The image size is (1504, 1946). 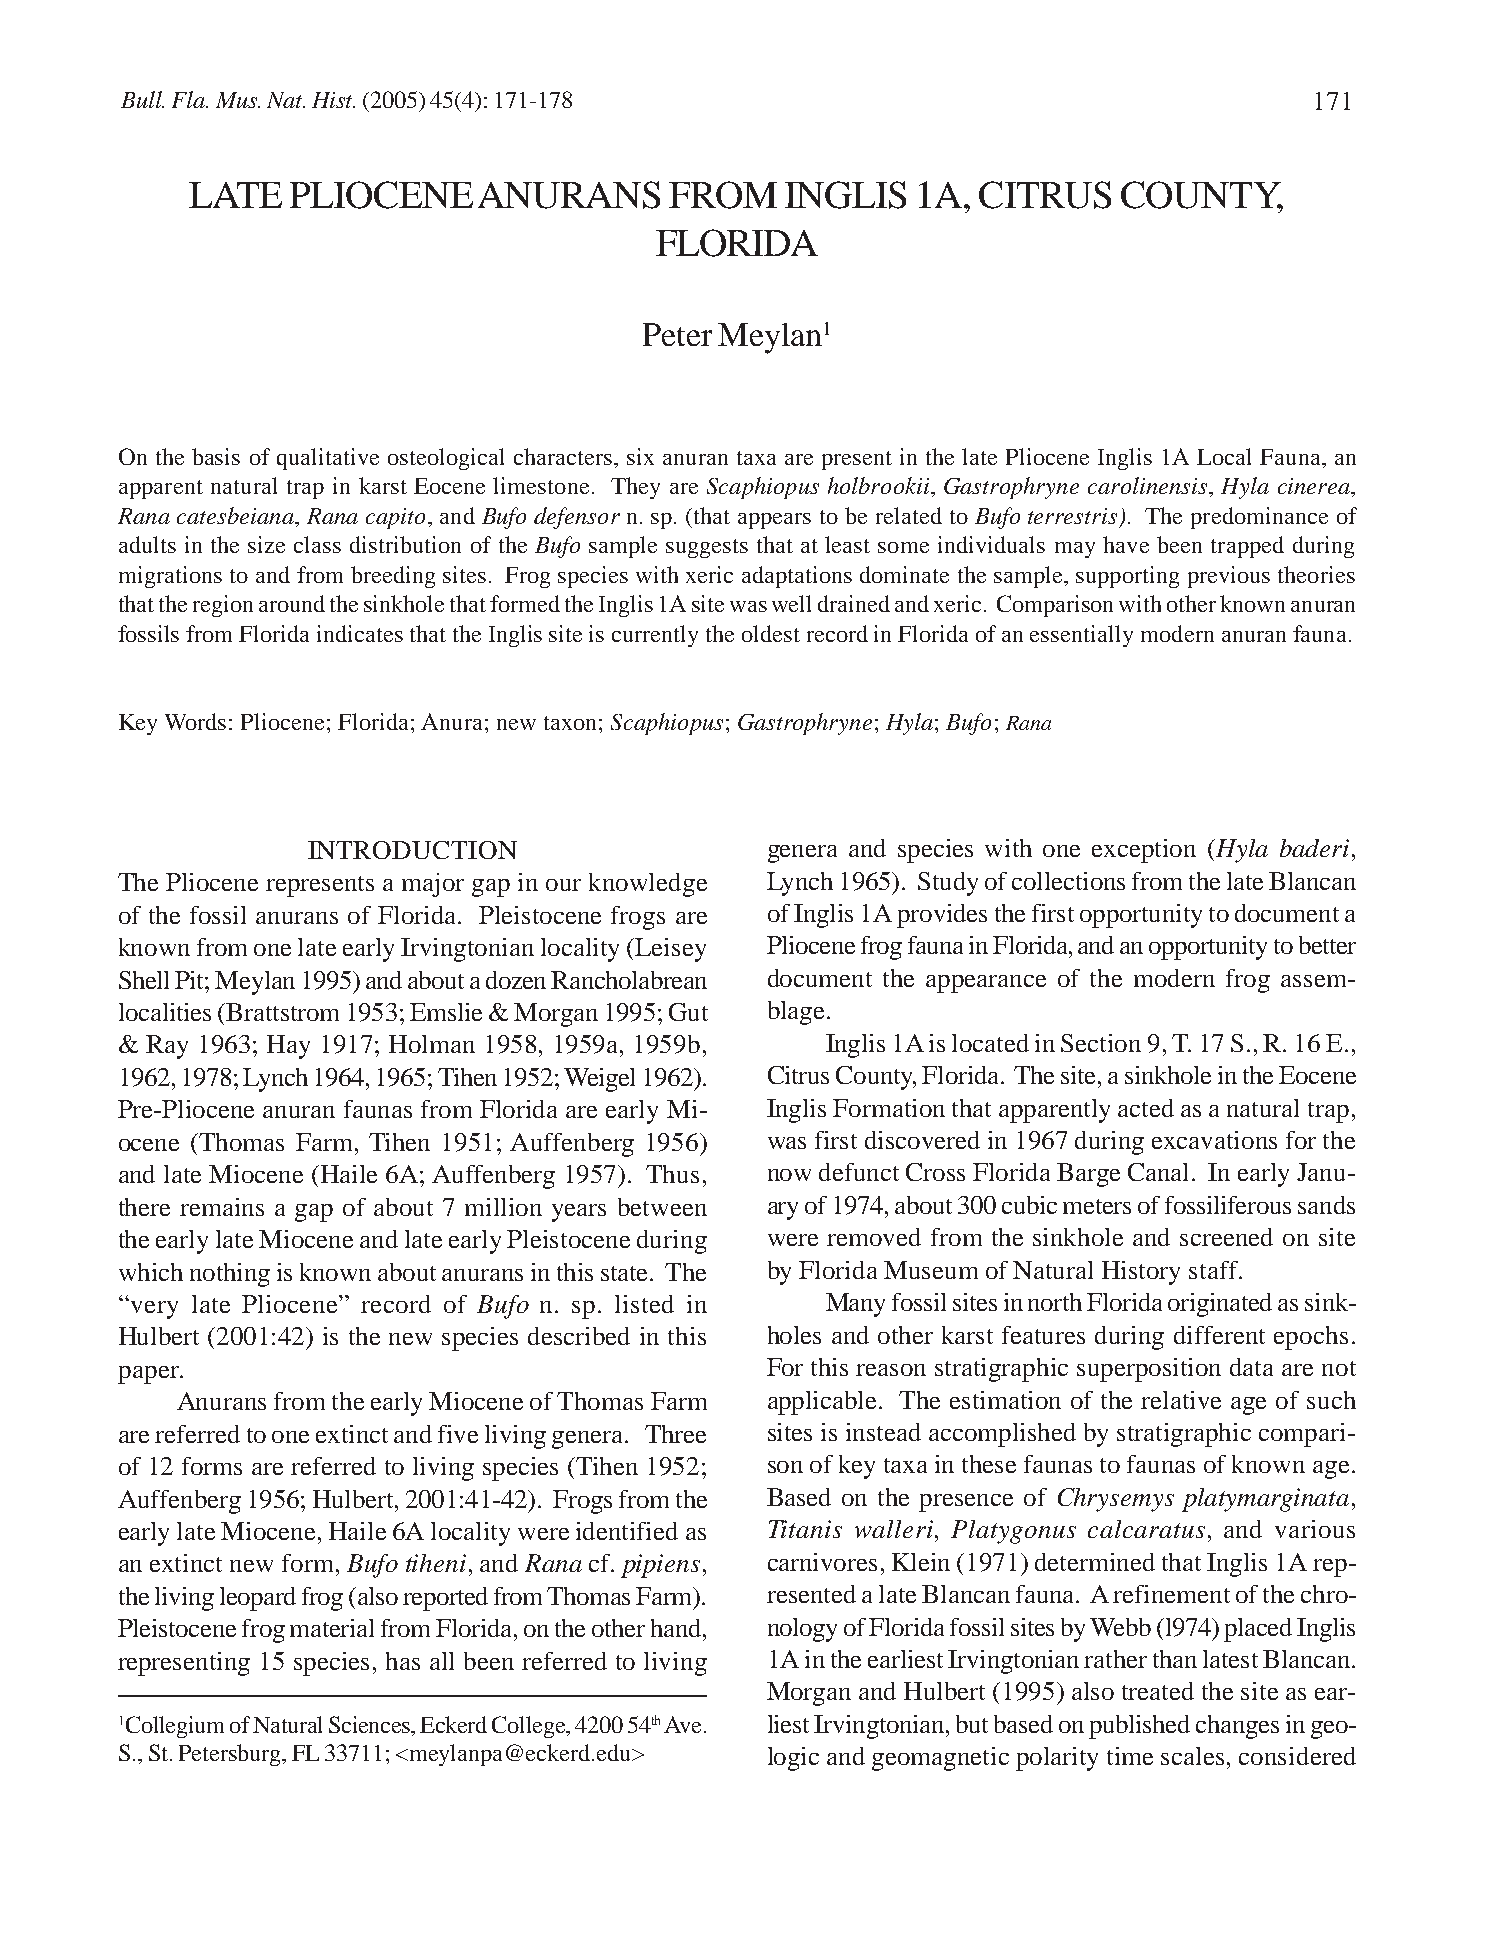 I want to click on Thus, so click(x=672, y=1174).
